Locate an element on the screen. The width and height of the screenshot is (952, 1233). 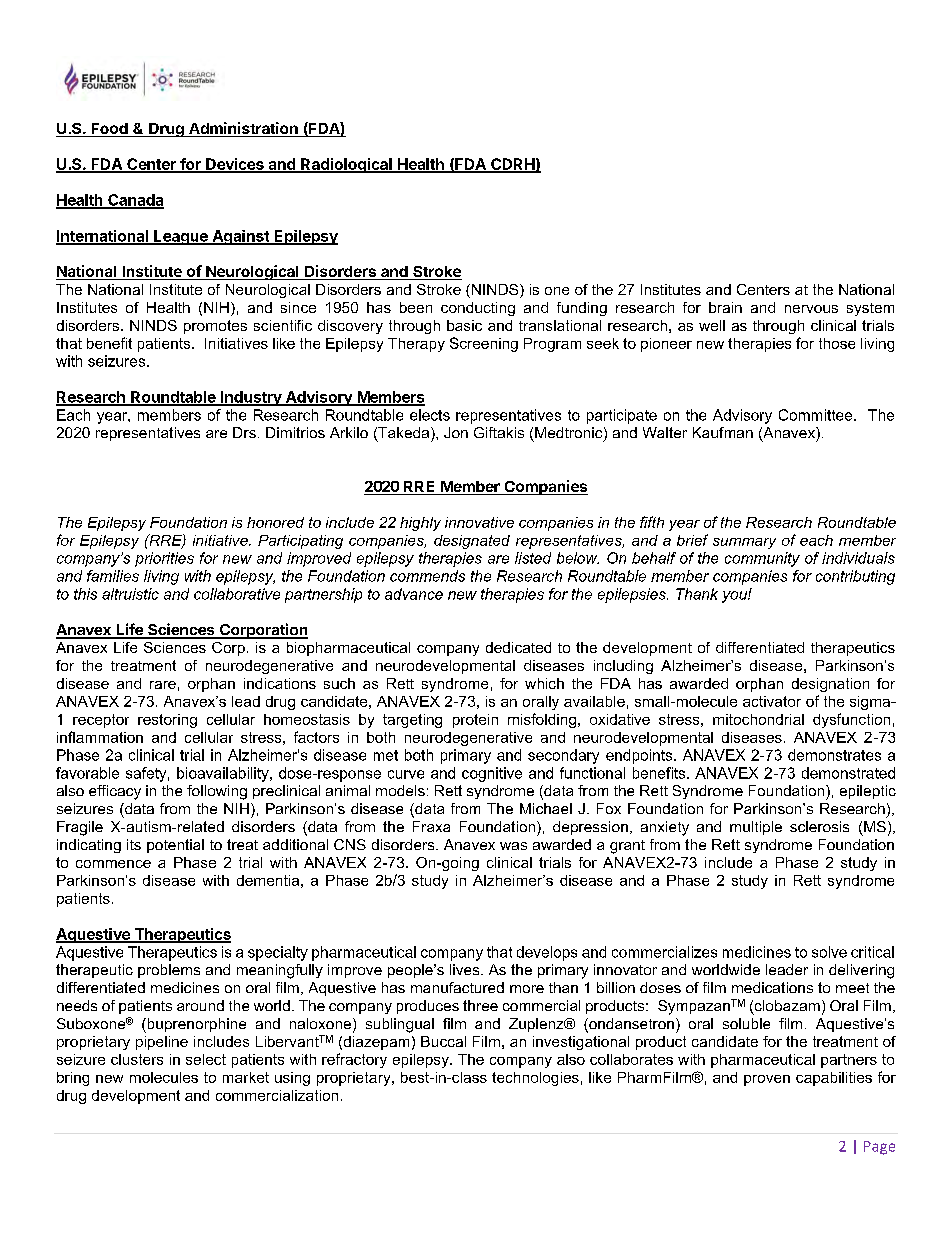
Radiological is located at coordinates (346, 165).
